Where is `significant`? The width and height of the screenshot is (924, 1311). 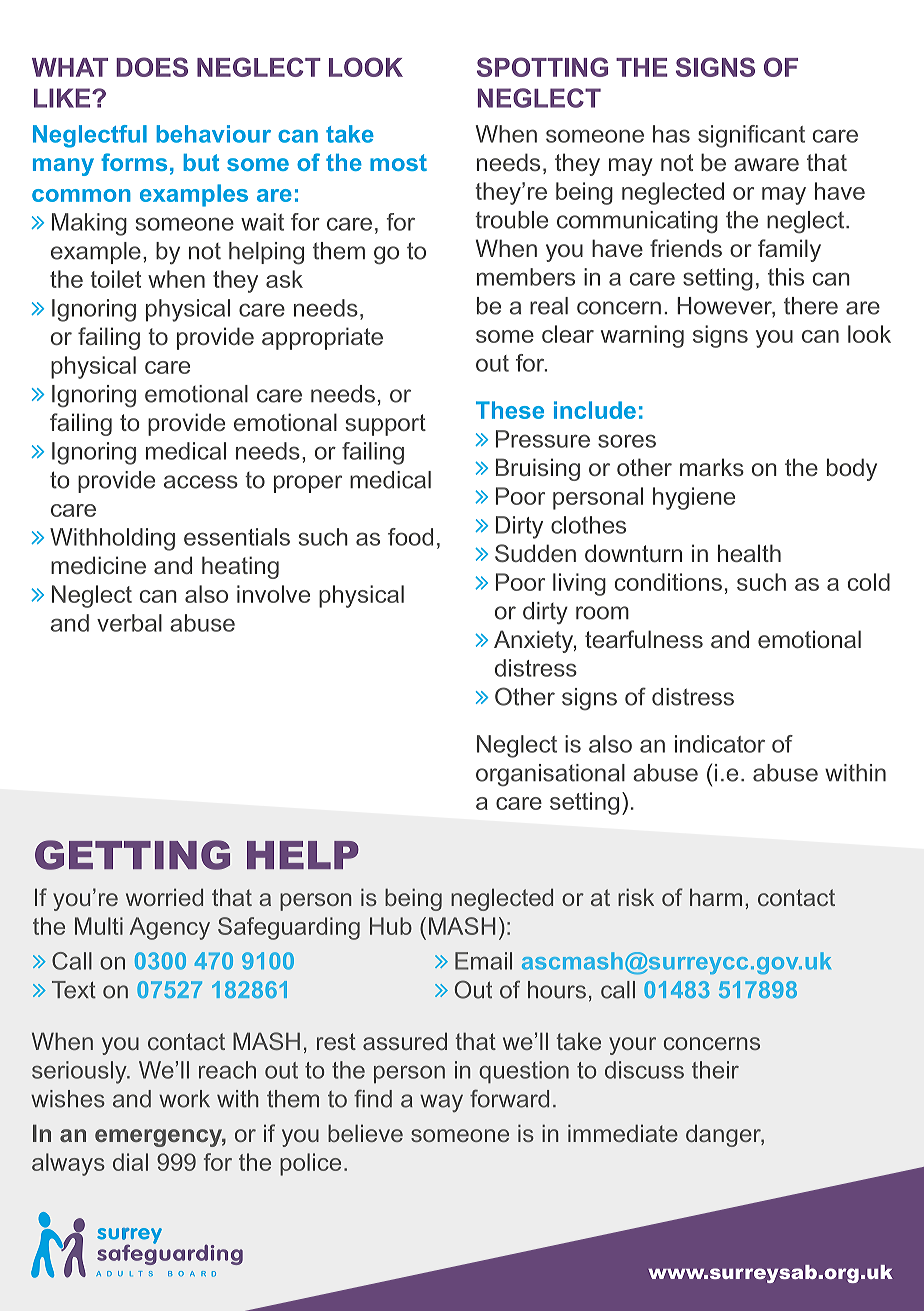
significant is located at coordinates (751, 136).
